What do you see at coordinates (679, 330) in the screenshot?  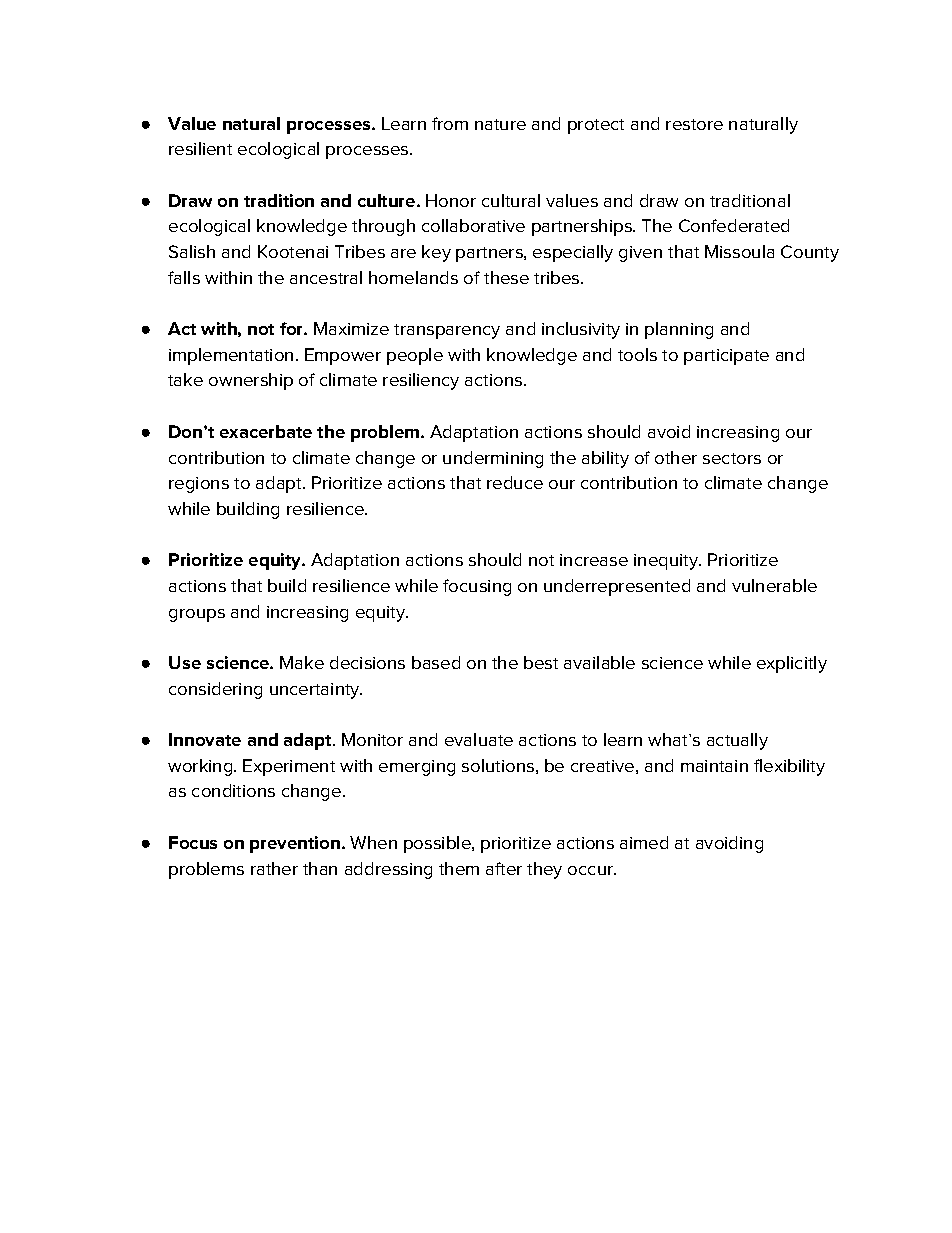 I see `planning` at bounding box center [679, 330].
